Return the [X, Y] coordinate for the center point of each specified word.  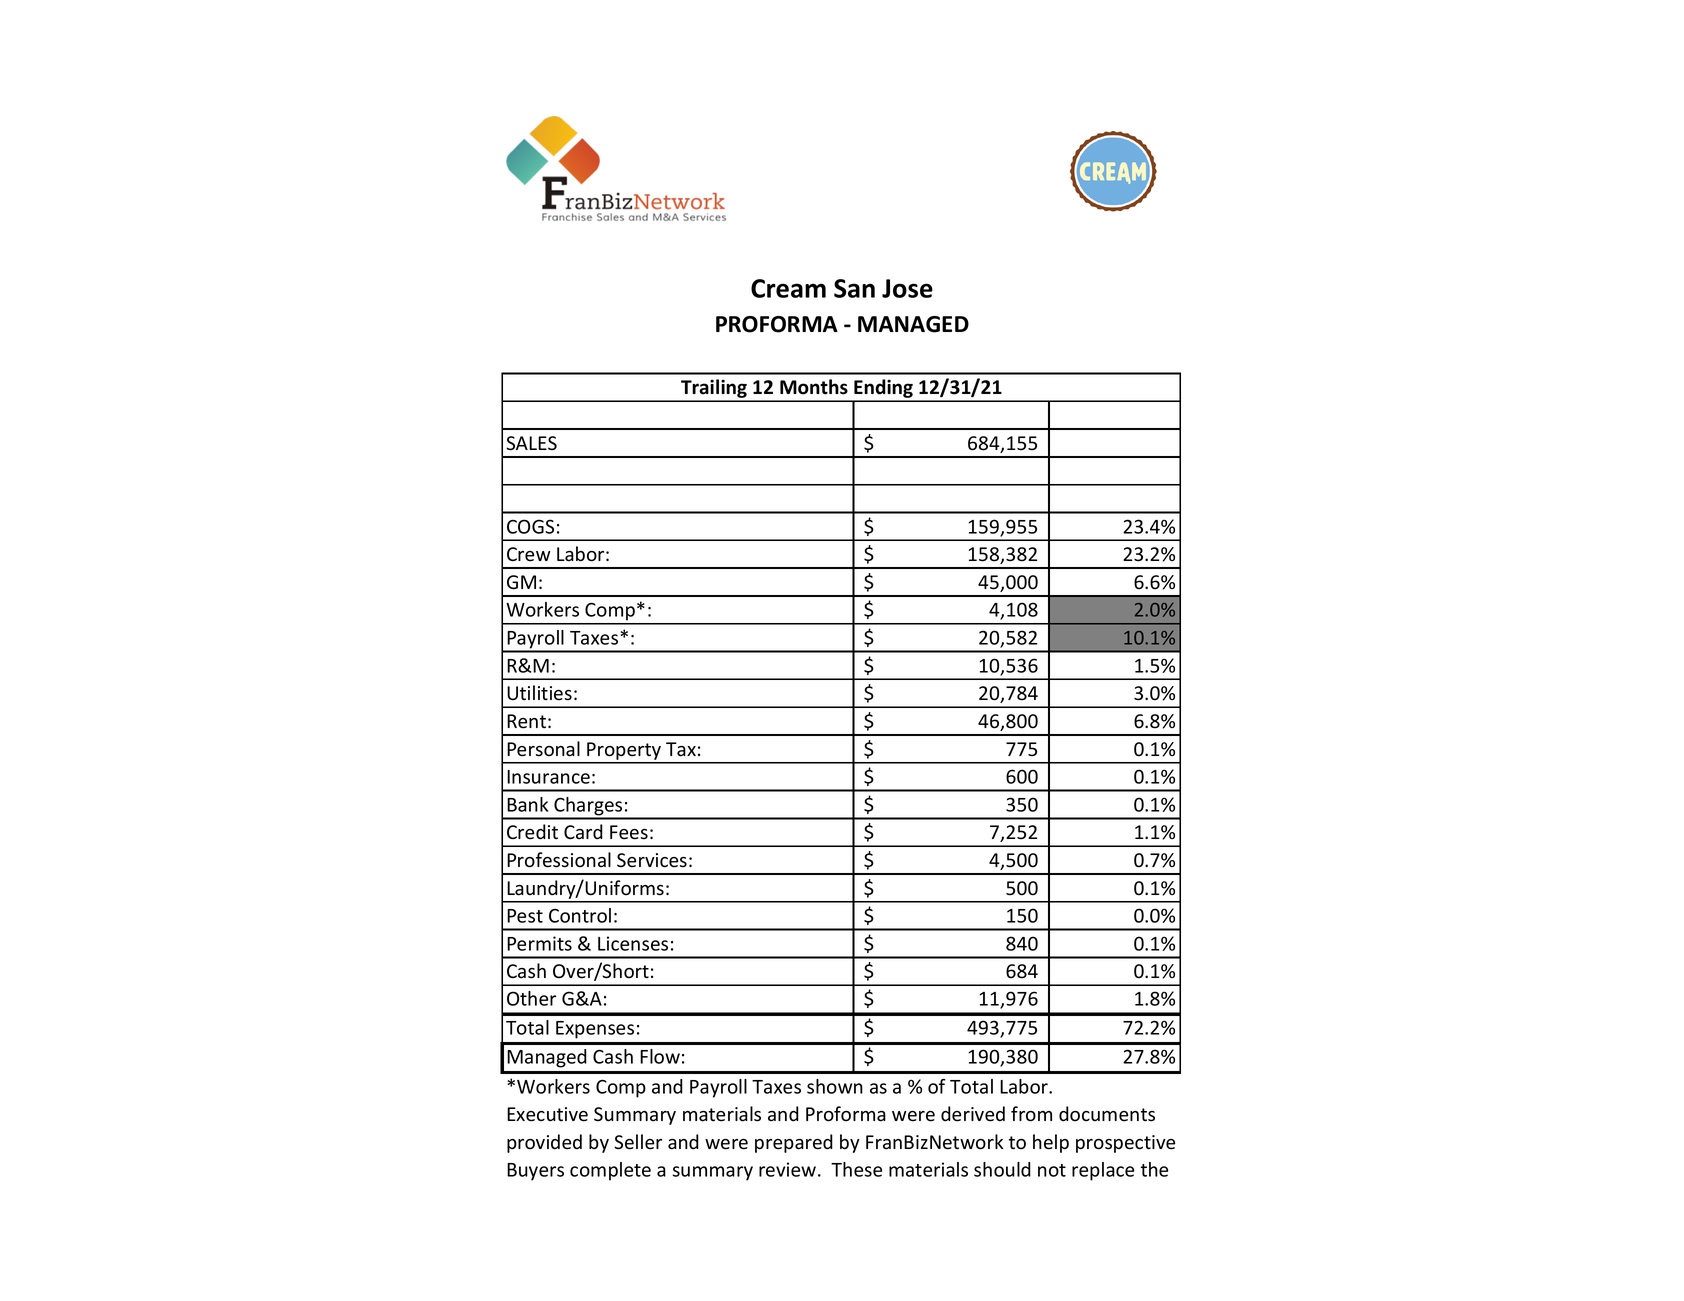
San [854, 288]
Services [652, 860]
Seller [638, 1142]
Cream [788, 288]
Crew [529, 554]
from [1031, 1114]
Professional [559, 860]
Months [814, 387]
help [1051, 1143]
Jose [907, 288]
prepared [794, 1143]
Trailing [714, 390]
